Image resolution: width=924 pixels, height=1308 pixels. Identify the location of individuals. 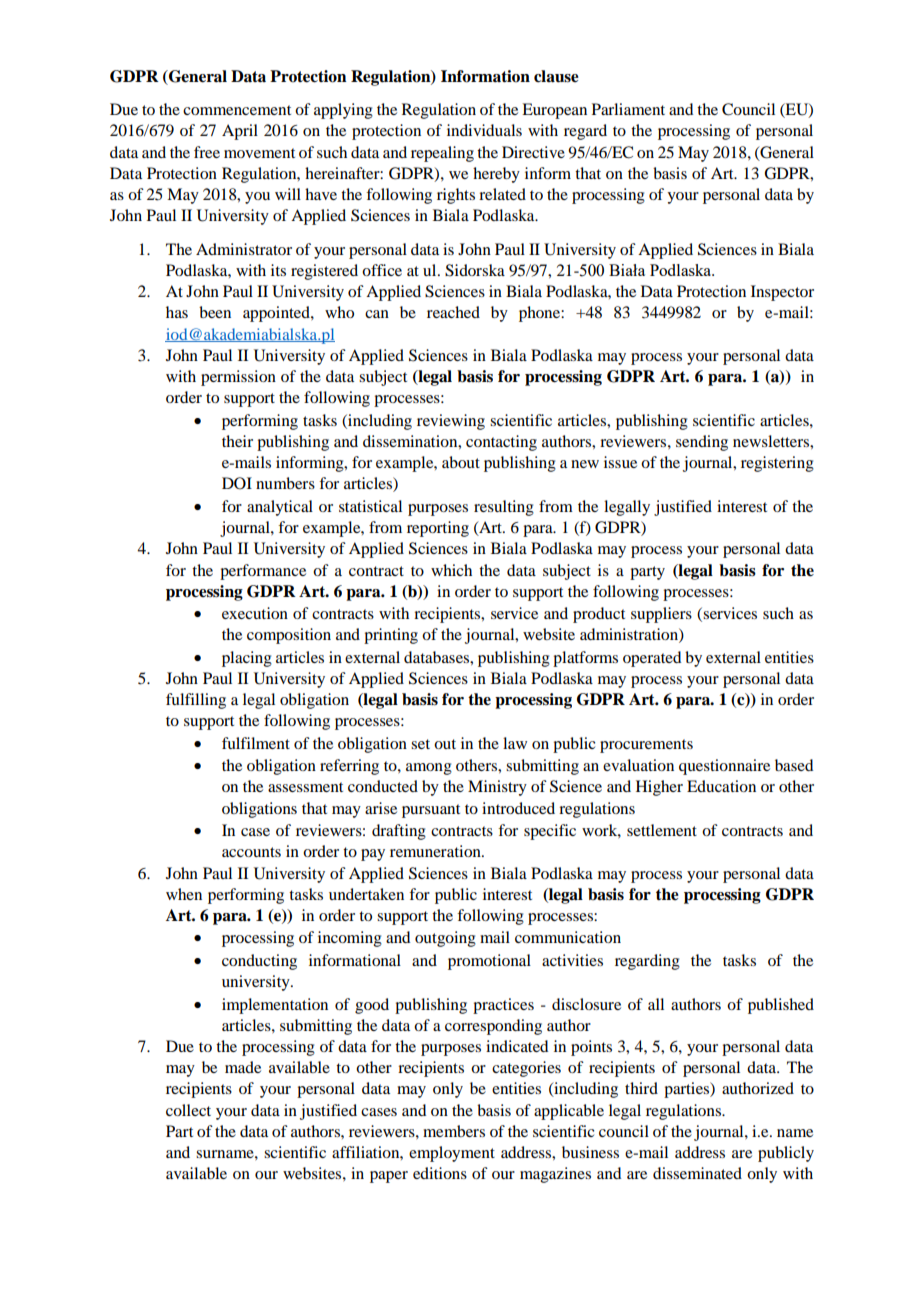
(484, 130).
